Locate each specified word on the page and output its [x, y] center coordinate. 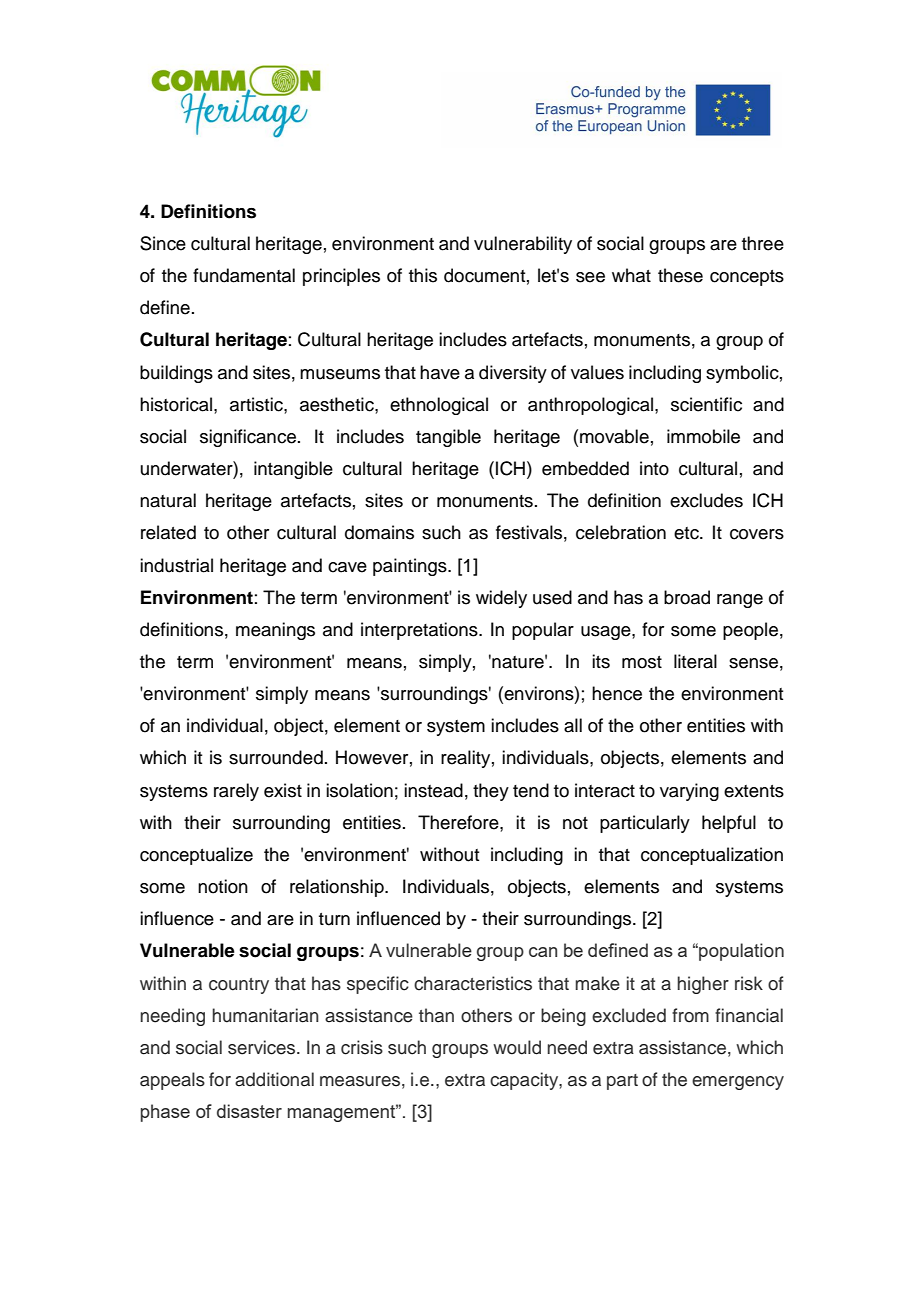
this [423, 275]
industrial [176, 565]
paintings [411, 567]
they [491, 792]
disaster [249, 1111]
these [680, 275]
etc [687, 533]
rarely [236, 792]
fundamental [244, 275]
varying [689, 792]
